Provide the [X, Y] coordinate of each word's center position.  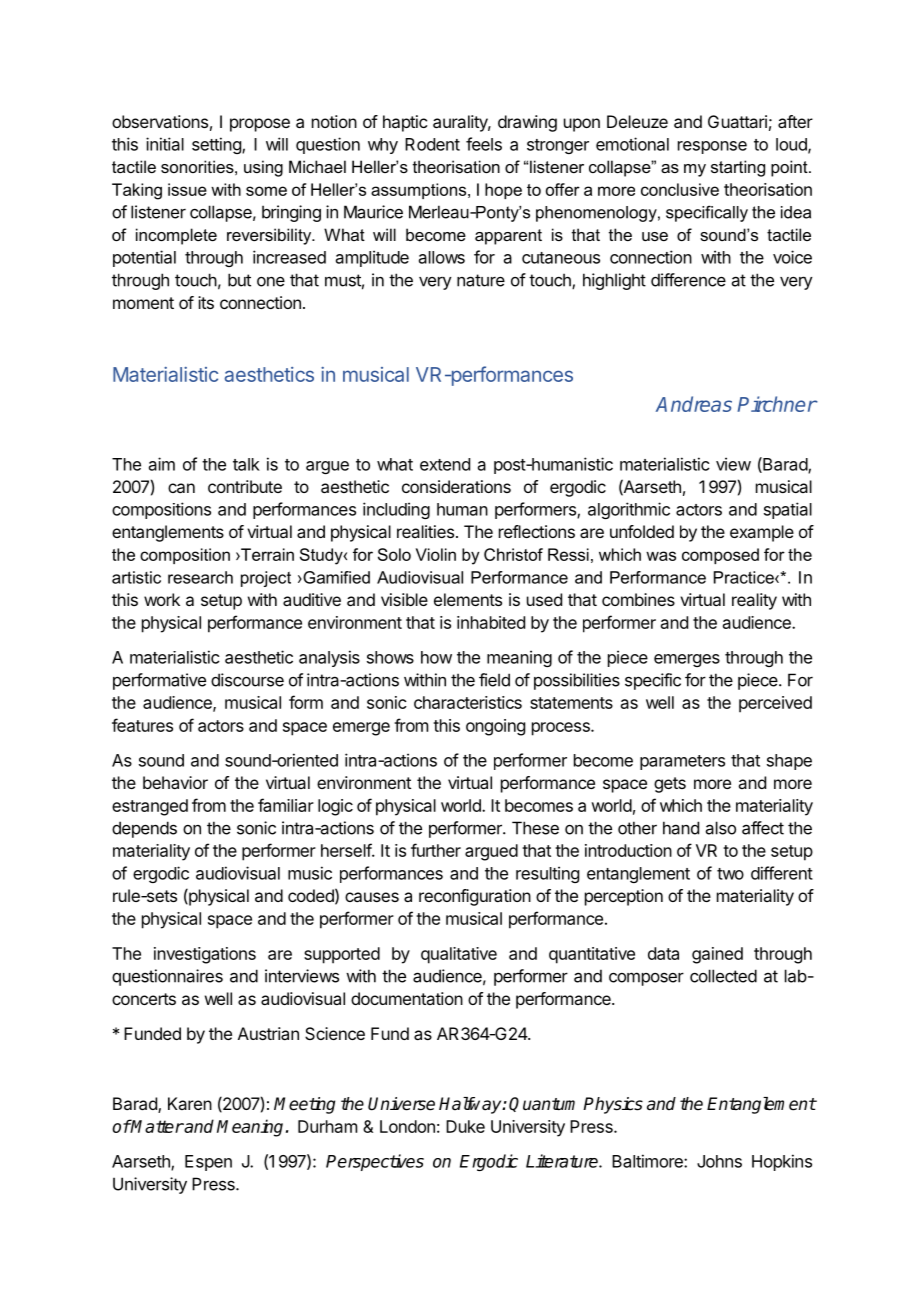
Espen [208, 1163]
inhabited [491, 622]
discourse [247, 680]
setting [217, 145]
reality [754, 601]
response [712, 147]
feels [484, 144]
